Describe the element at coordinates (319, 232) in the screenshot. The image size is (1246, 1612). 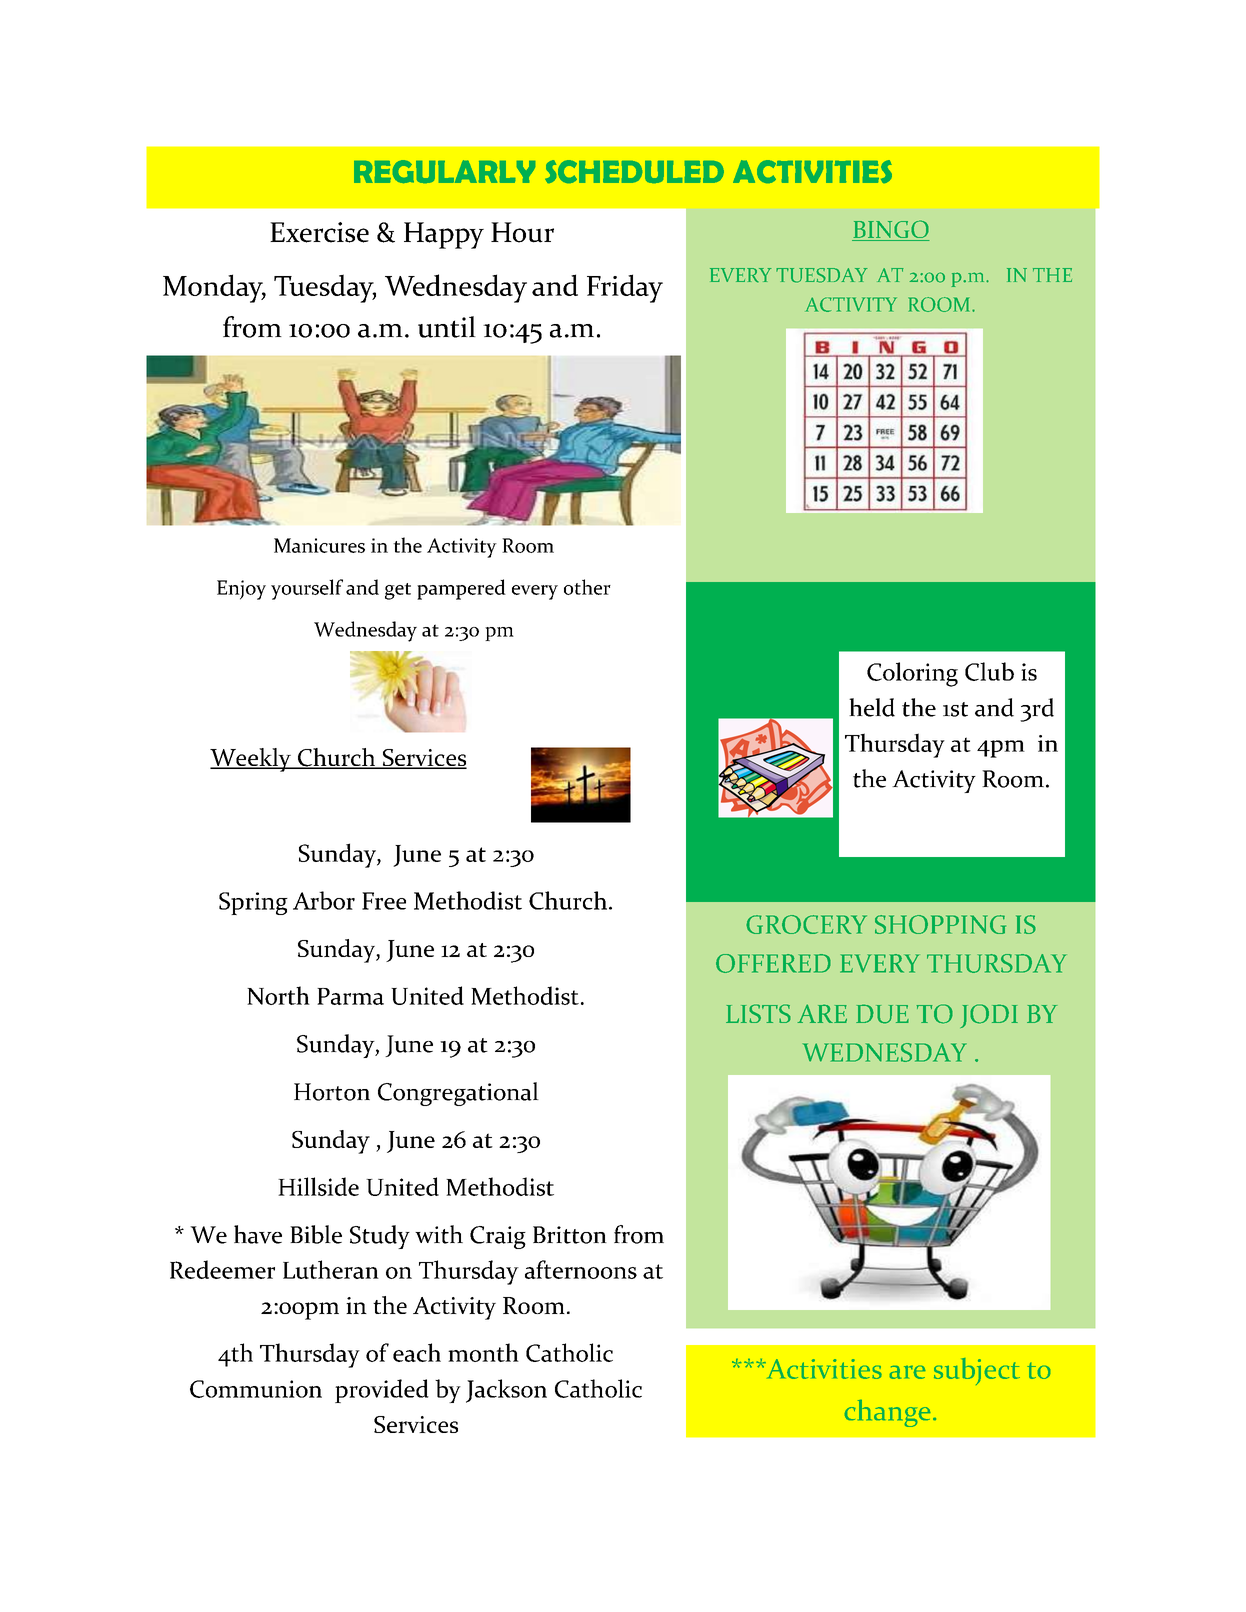
I see `Exercise` at that location.
